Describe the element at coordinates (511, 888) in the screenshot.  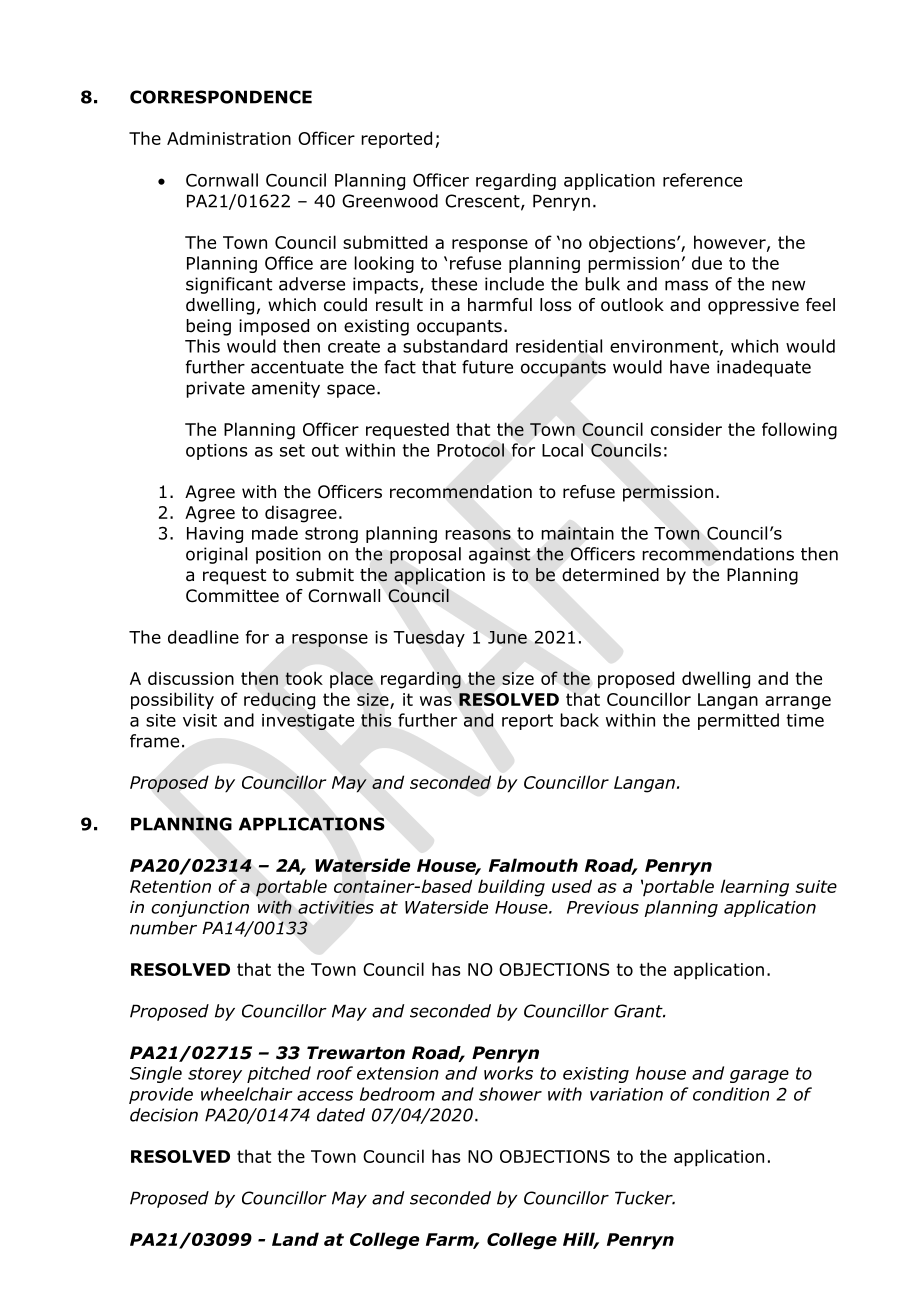
I see `building` at that location.
